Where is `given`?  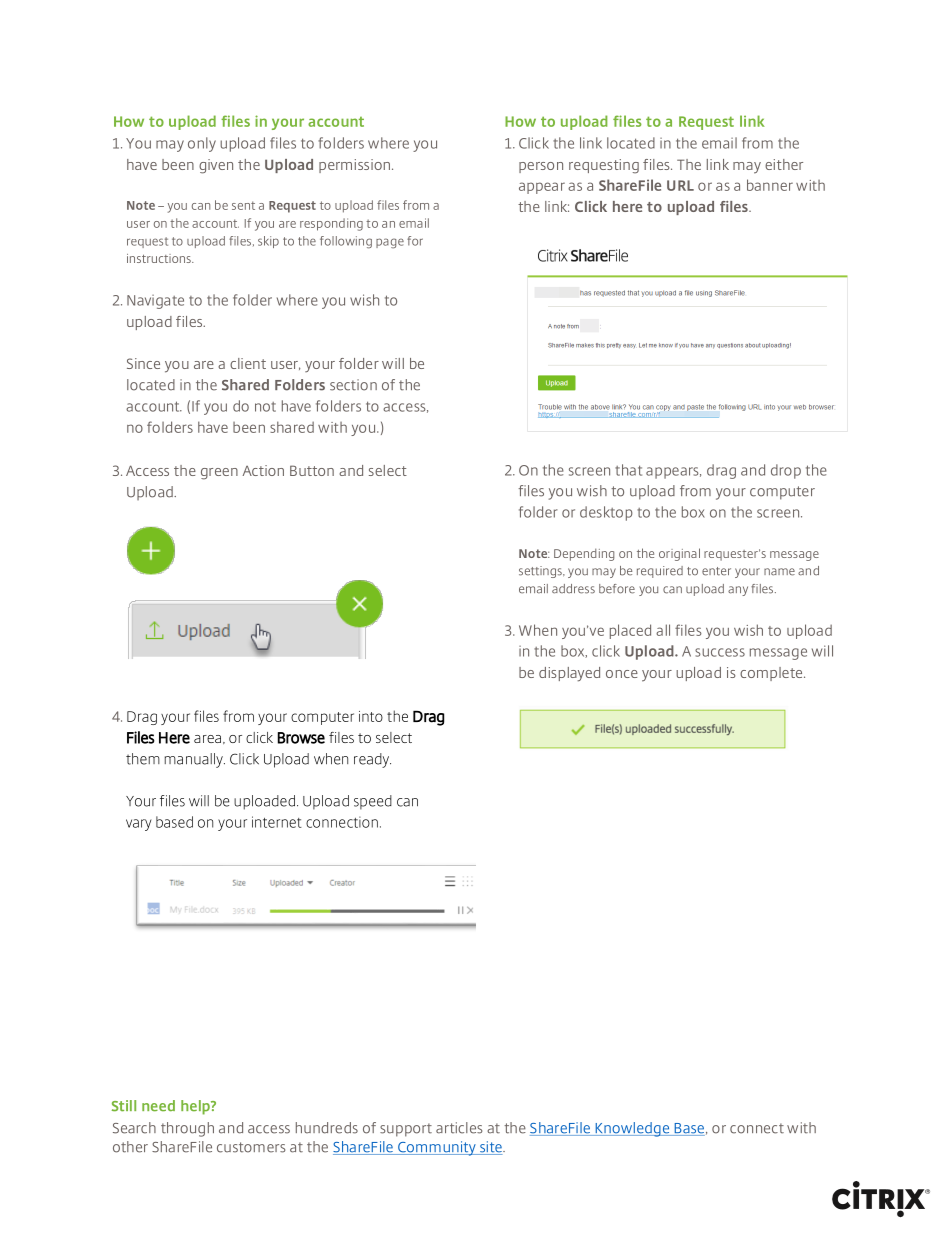
given is located at coordinates (216, 166).
